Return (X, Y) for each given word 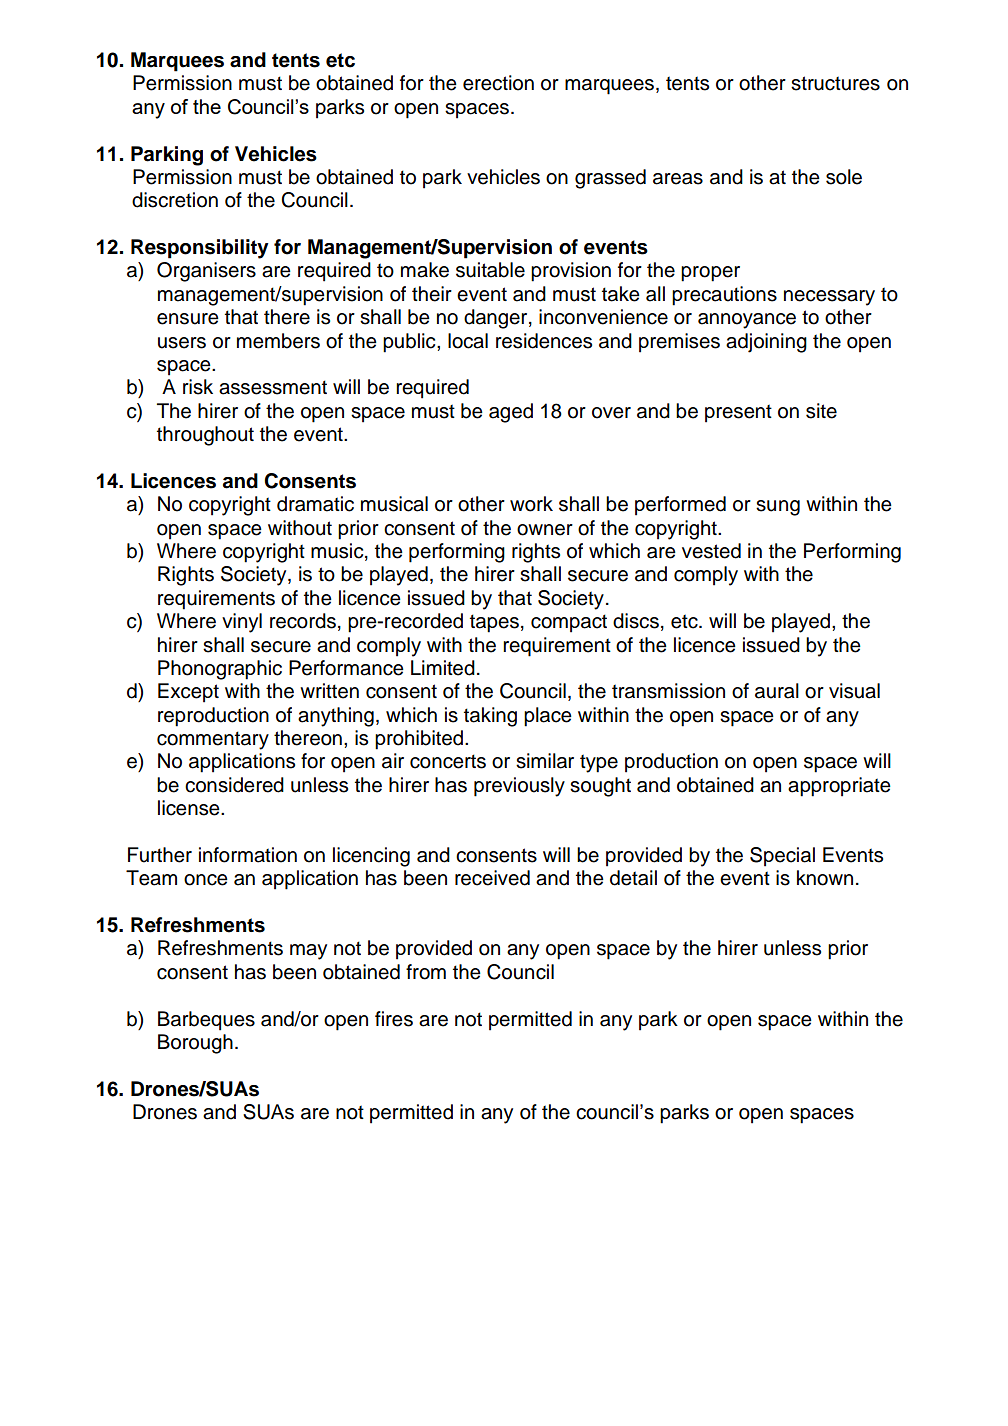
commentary (213, 740)
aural (777, 691)
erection (498, 83)
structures (835, 83)
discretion (175, 200)
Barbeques (206, 1021)
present (738, 413)
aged (511, 413)
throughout (205, 436)
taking (490, 717)
